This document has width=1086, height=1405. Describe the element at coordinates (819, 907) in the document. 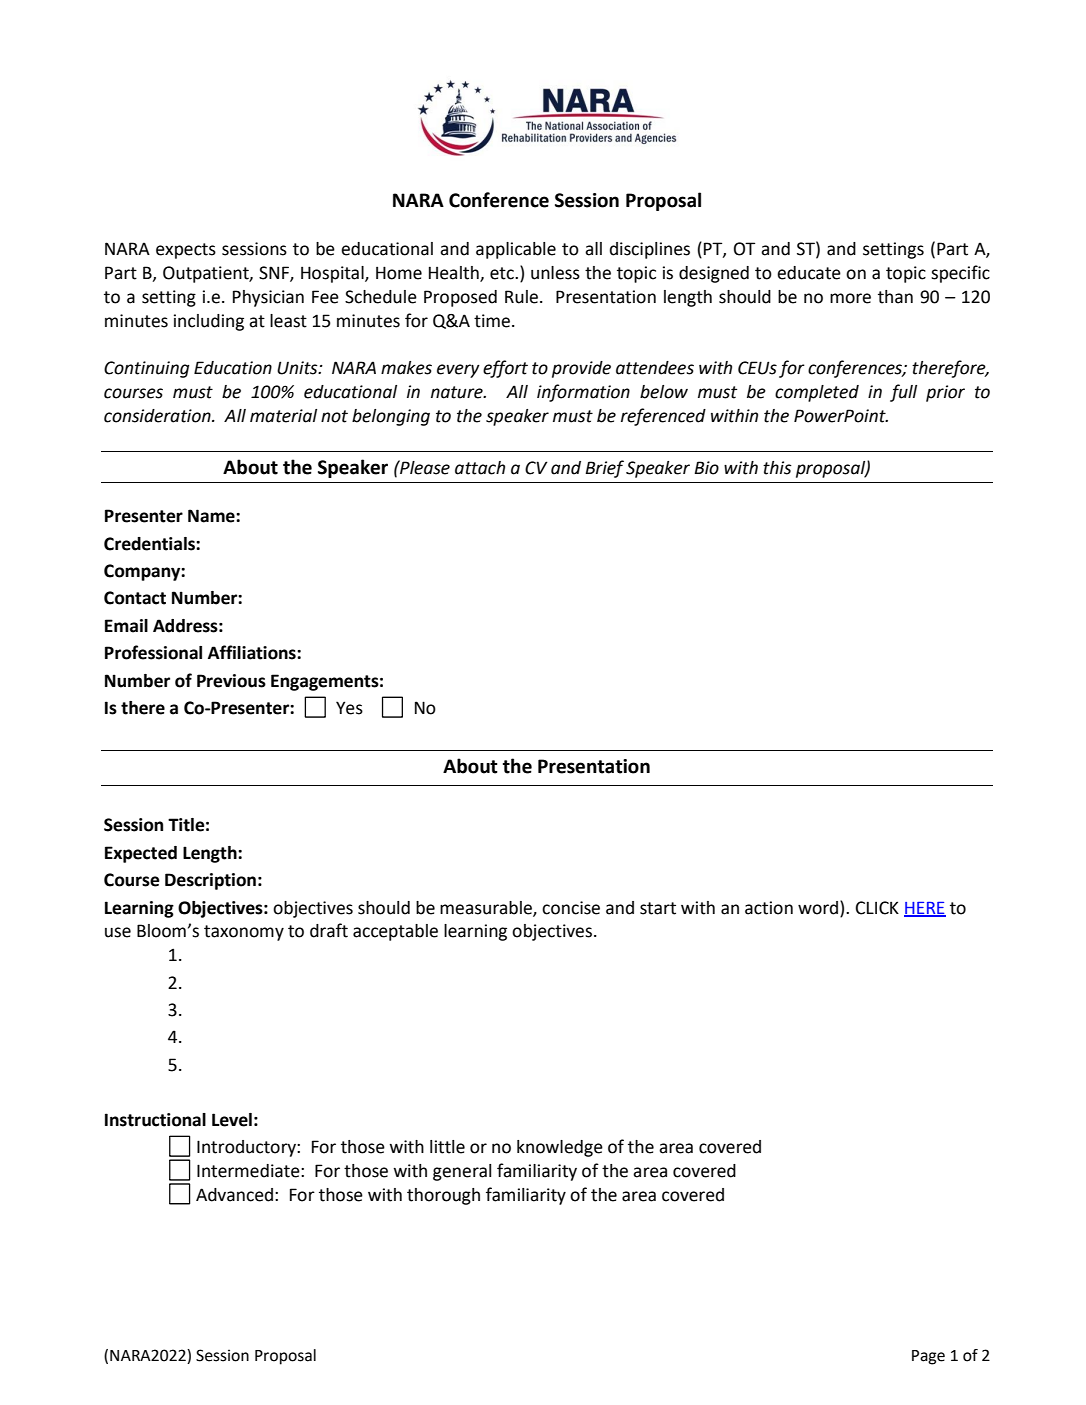

I see `word` at that location.
